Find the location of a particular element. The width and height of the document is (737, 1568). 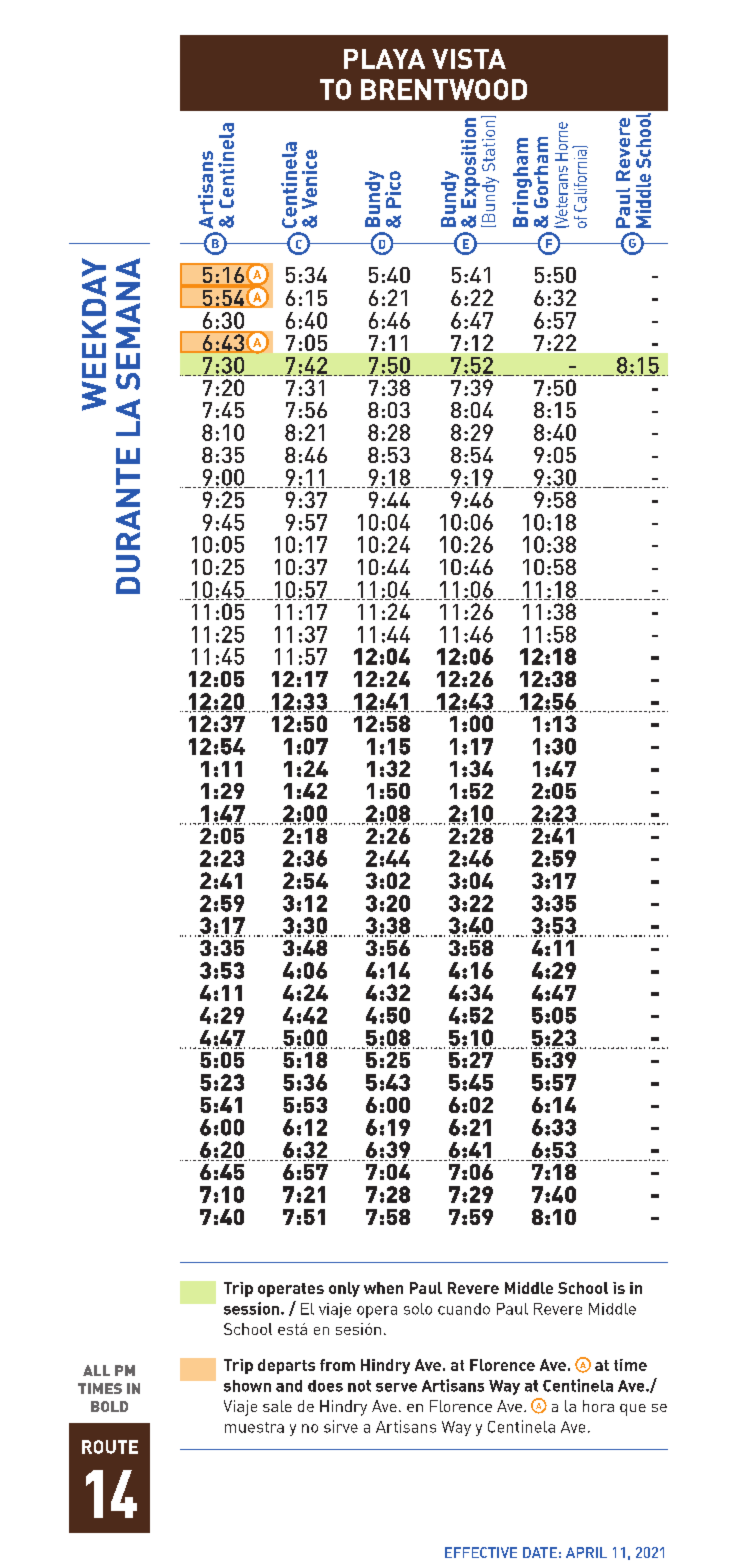

when is located at coordinates (383, 1288).
